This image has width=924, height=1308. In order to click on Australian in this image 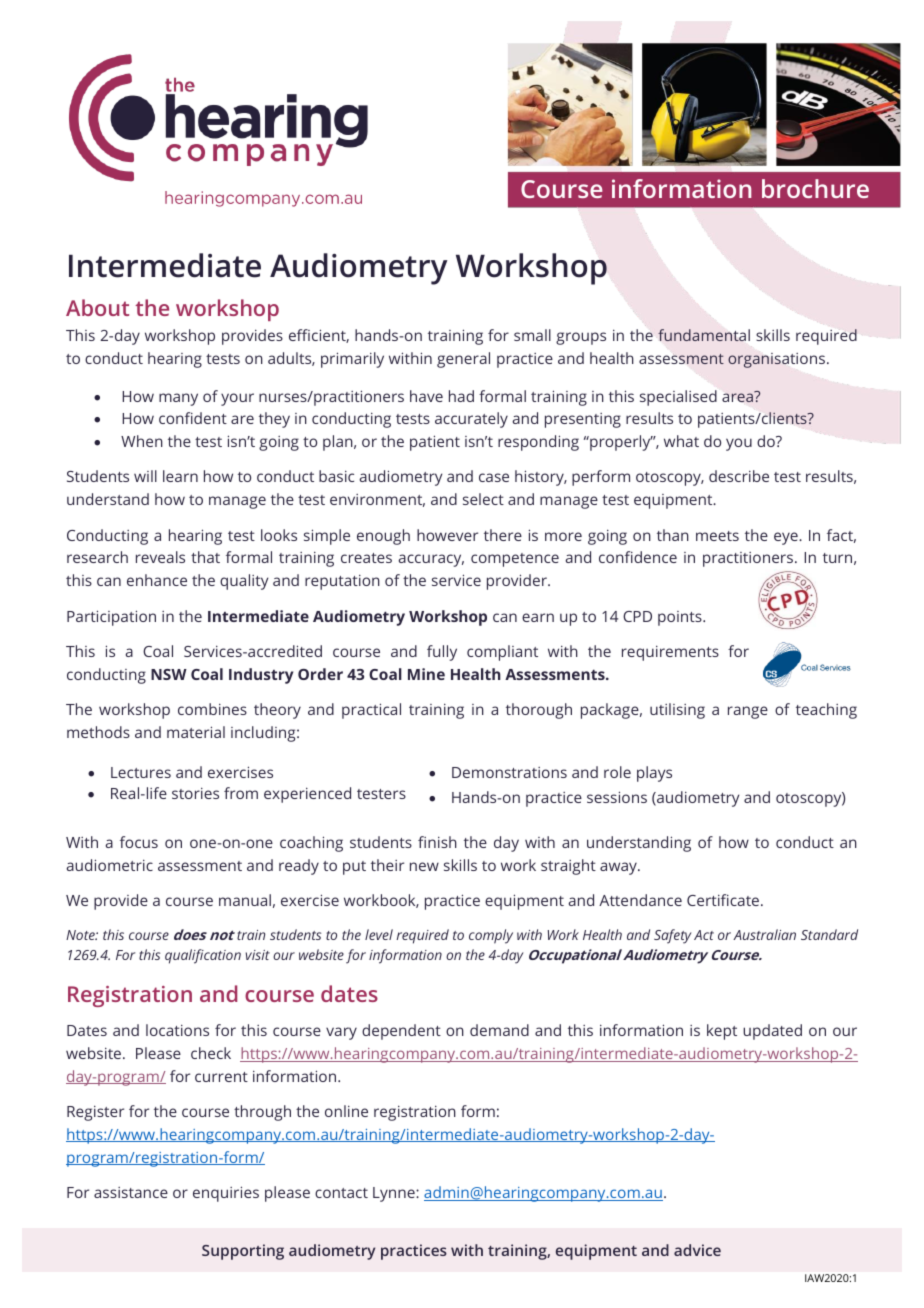, I will do `click(764, 934)`.
